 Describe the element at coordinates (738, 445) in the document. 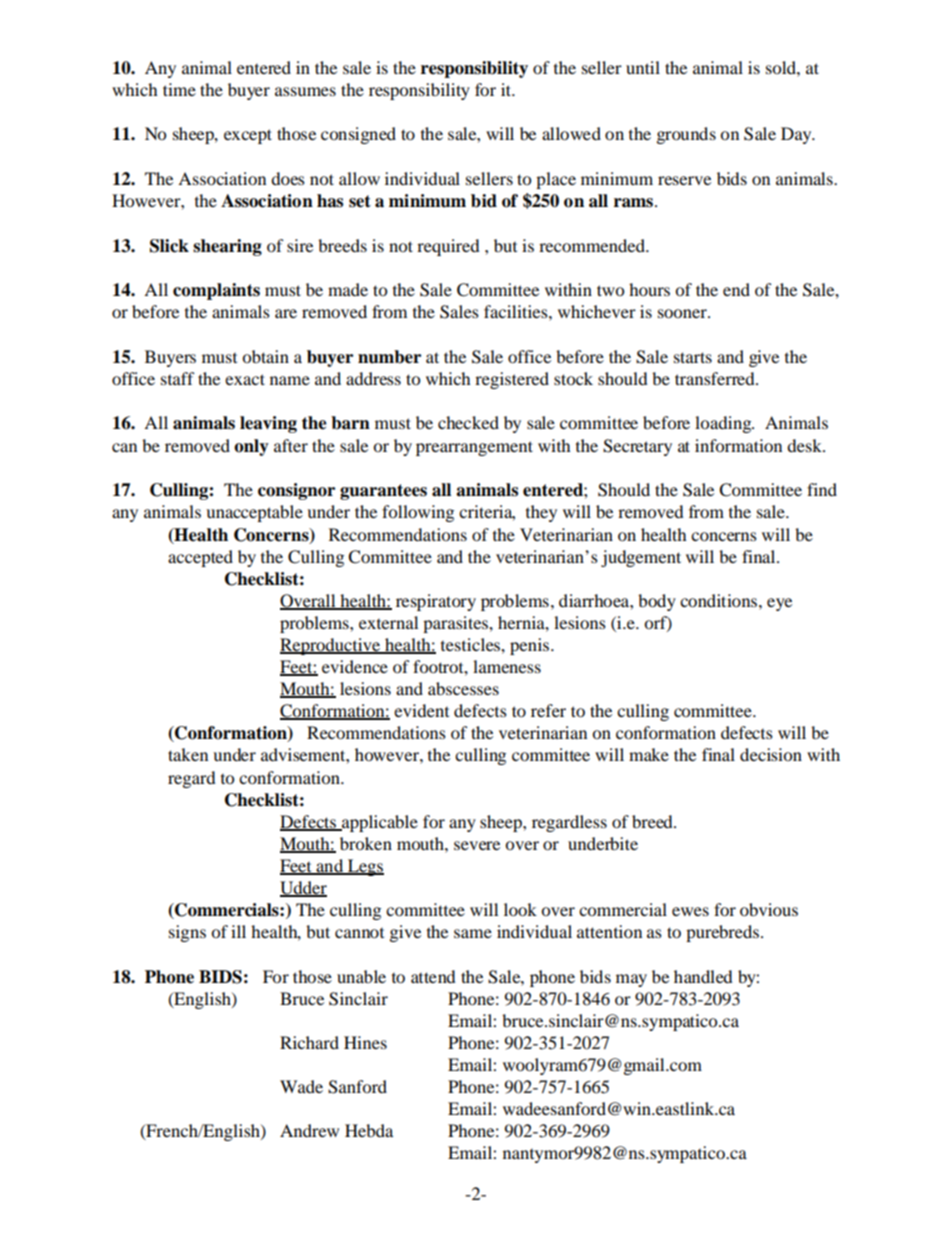

I see `information` at that location.
